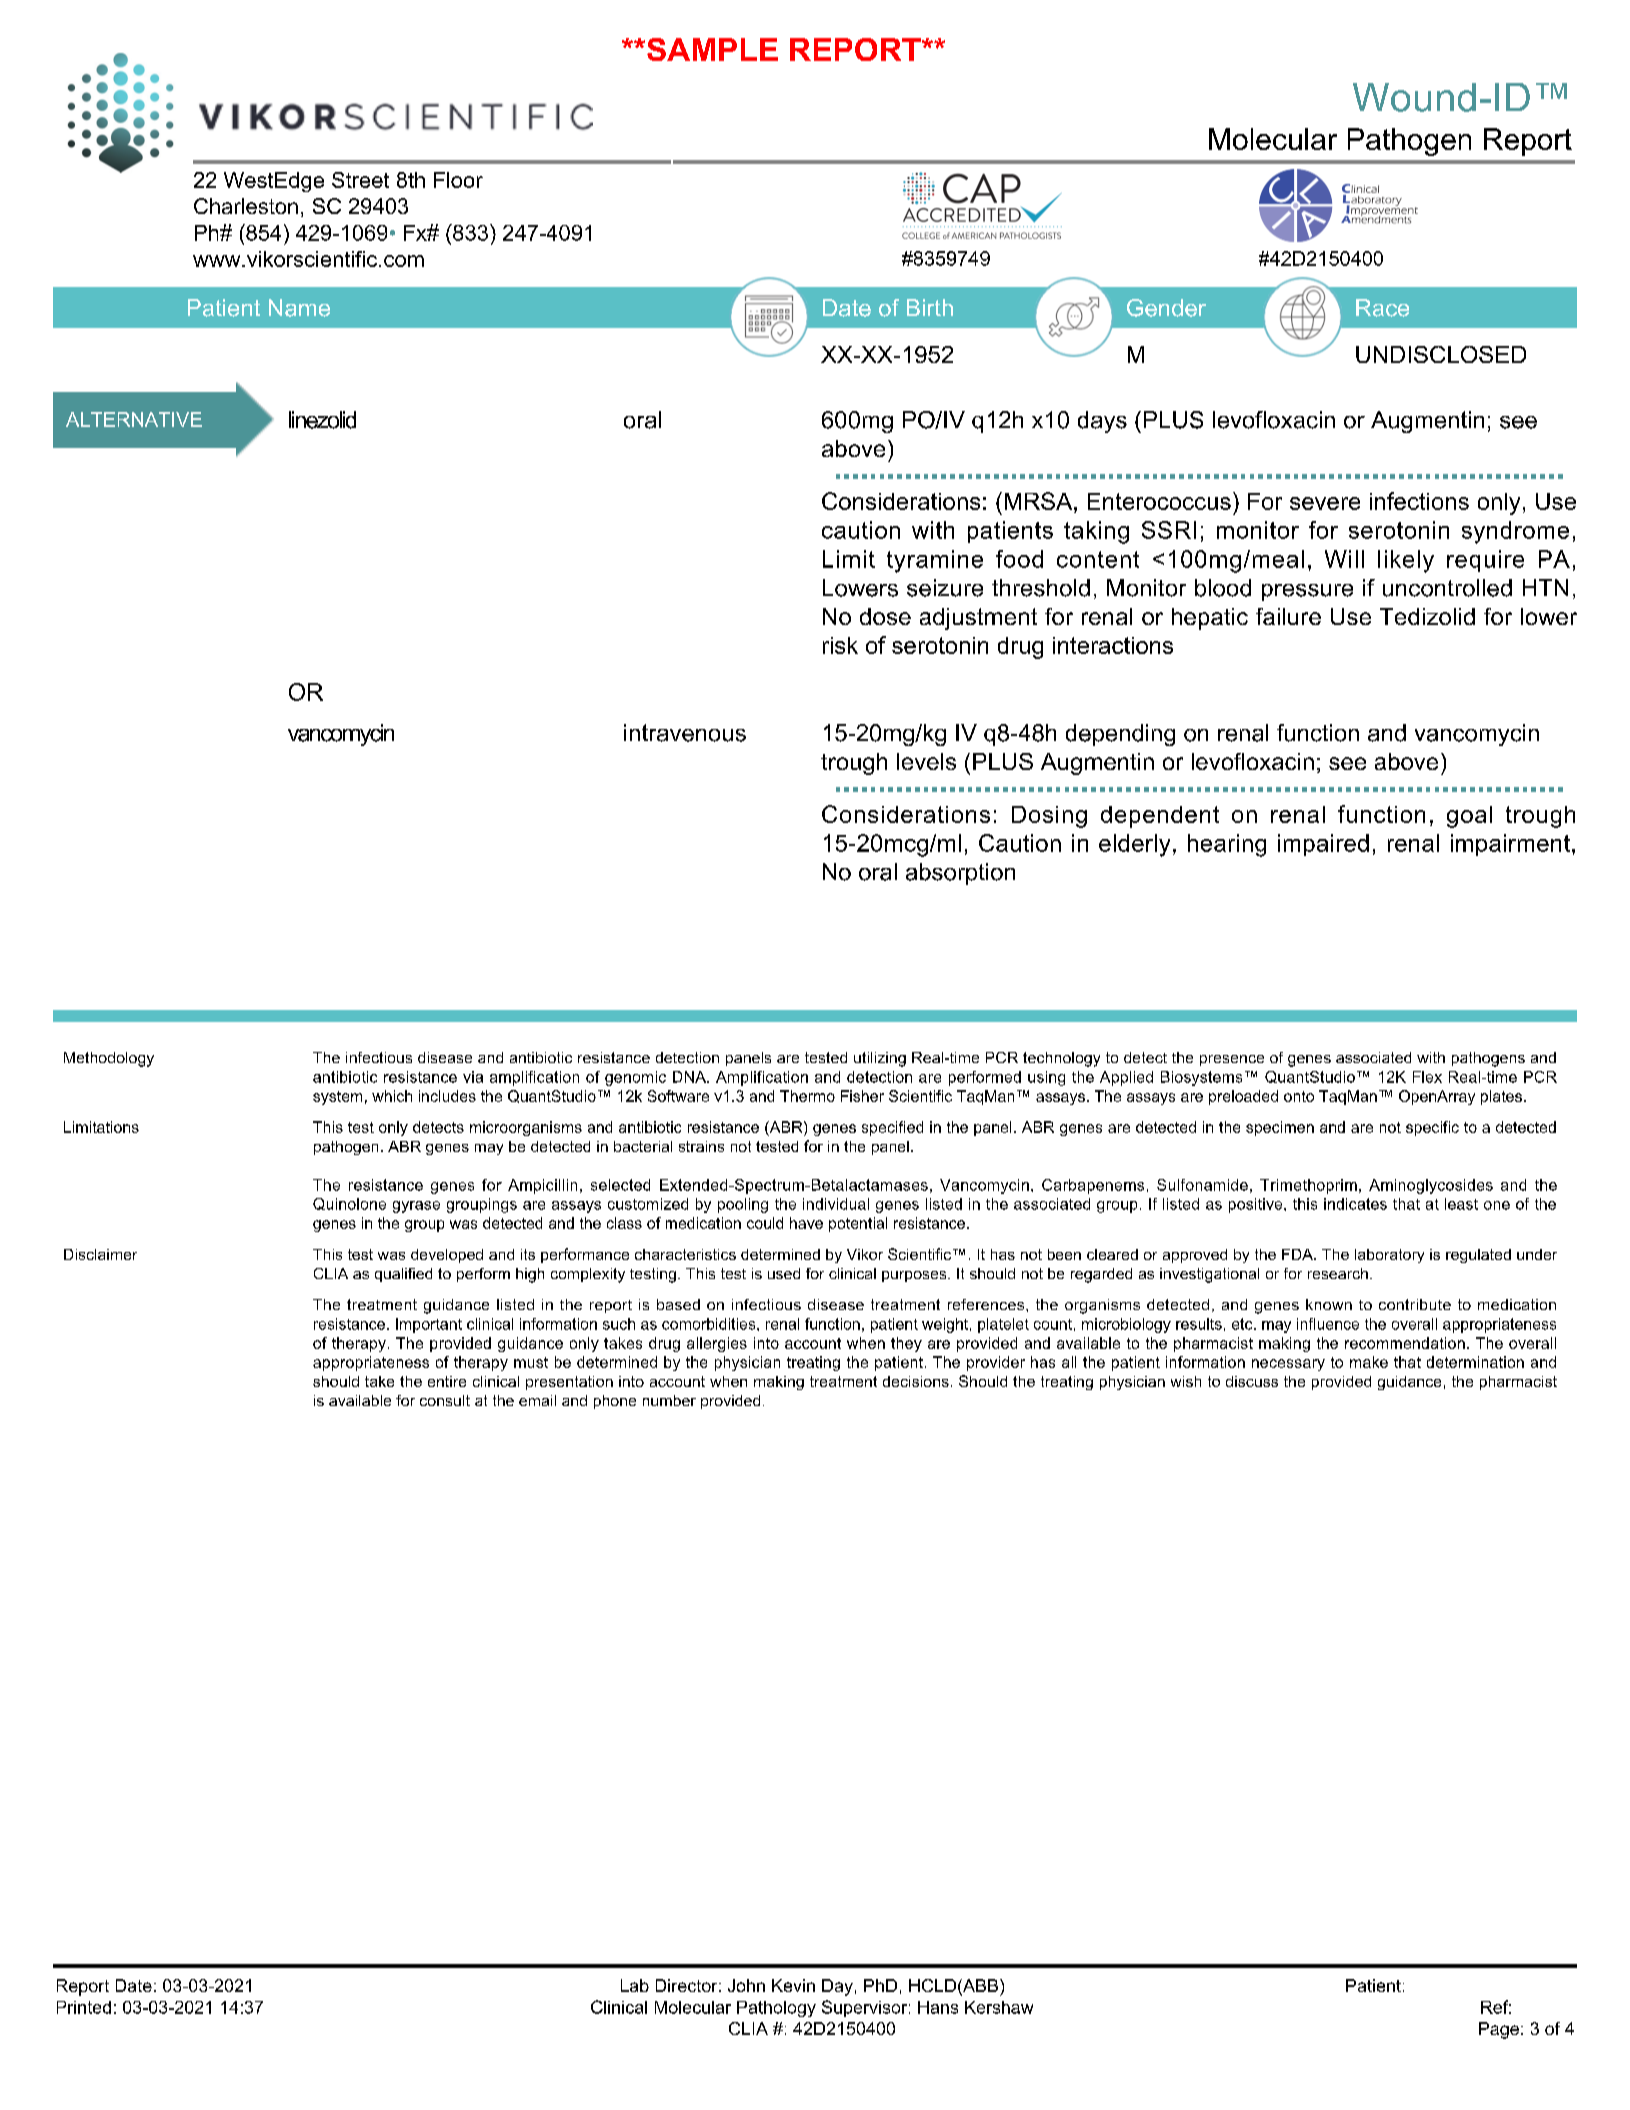 The width and height of the screenshot is (1630, 2110). What do you see at coordinates (84, 2007) in the screenshot?
I see `Printed` at bounding box center [84, 2007].
